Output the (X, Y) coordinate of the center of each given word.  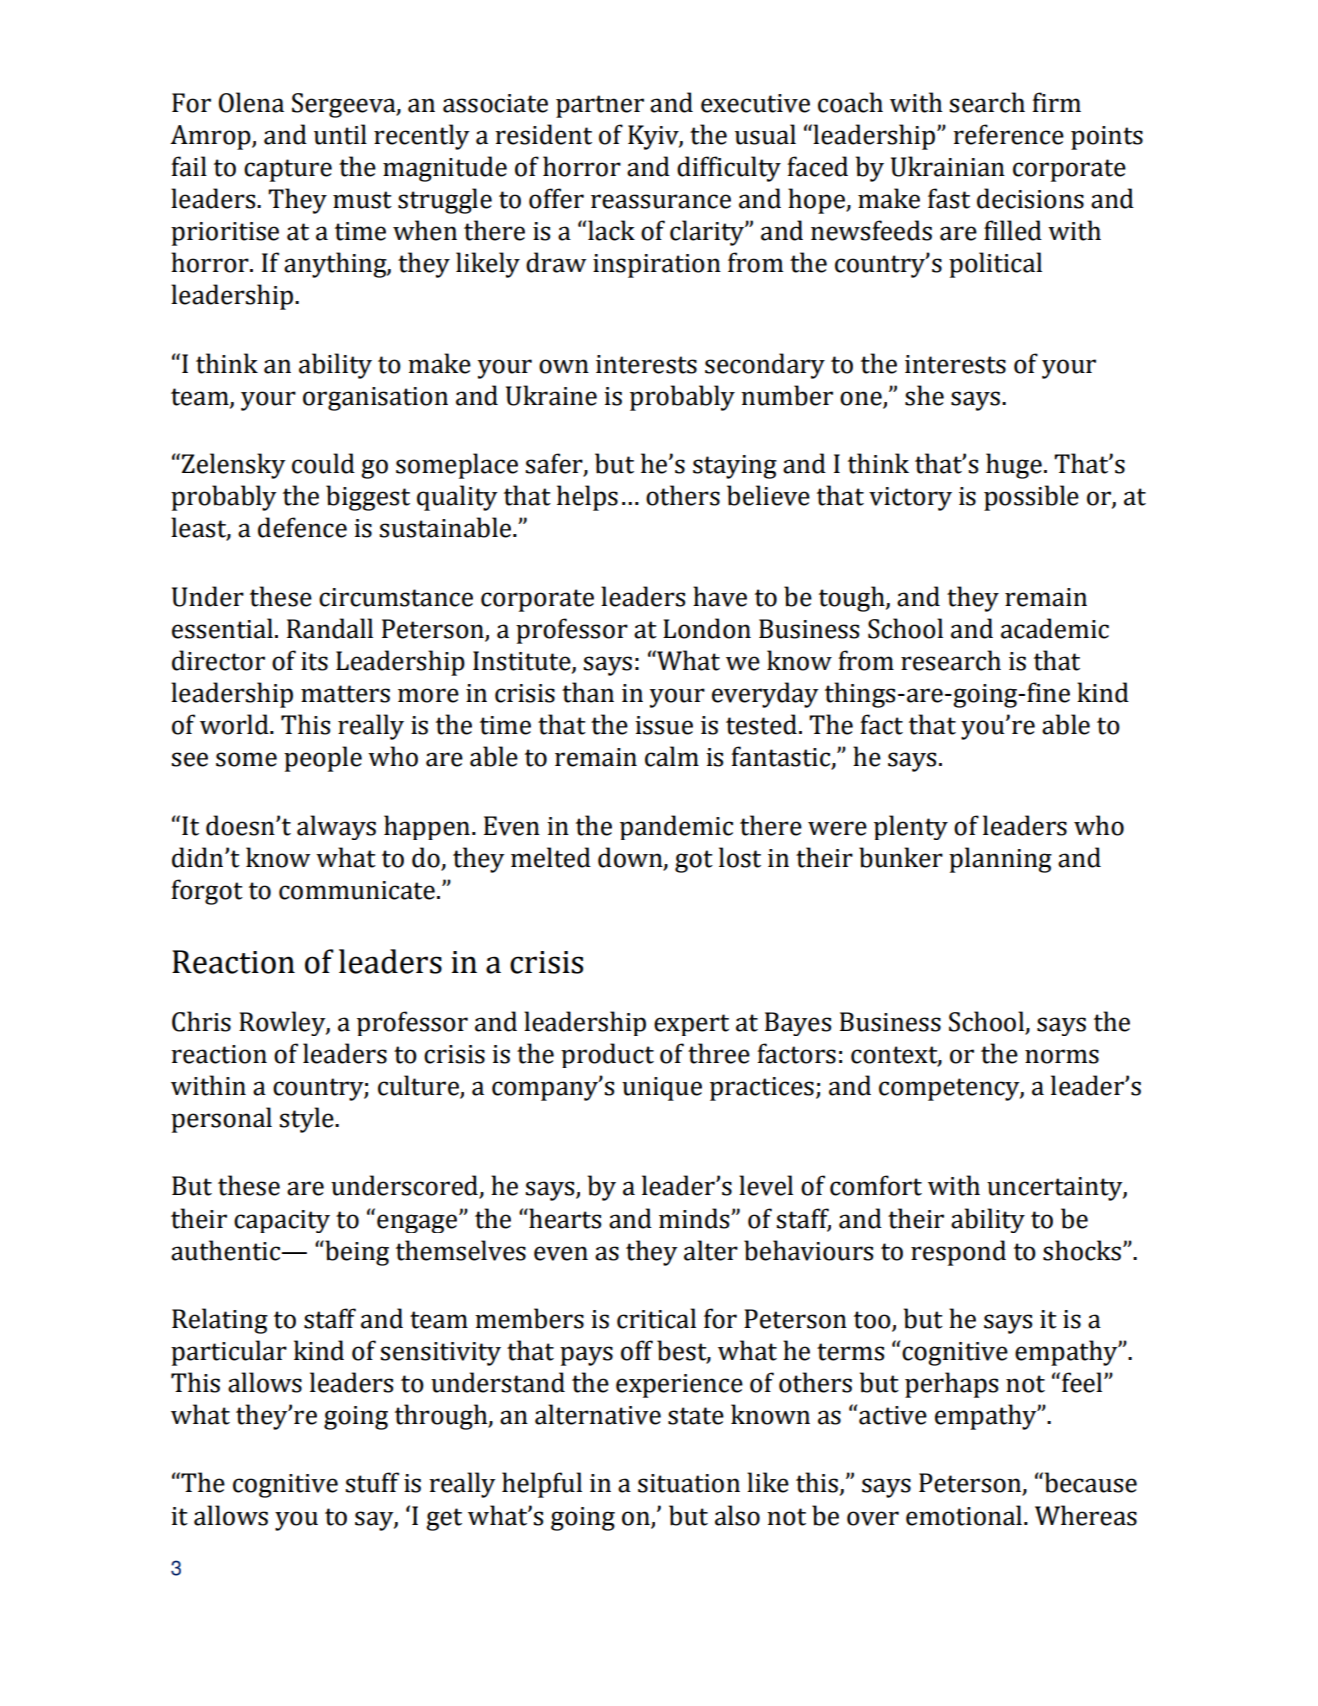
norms (1062, 1056)
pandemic (676, 827)
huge (1014, 466)
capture (288, 170)
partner (600, 106)
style (307, 1120)
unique (662, 1089)
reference (1008, 134)
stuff (372, 1482)
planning (1000, 860)
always (336, 827)
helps (587, 498)
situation (689, 1483)
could (323, 463)
